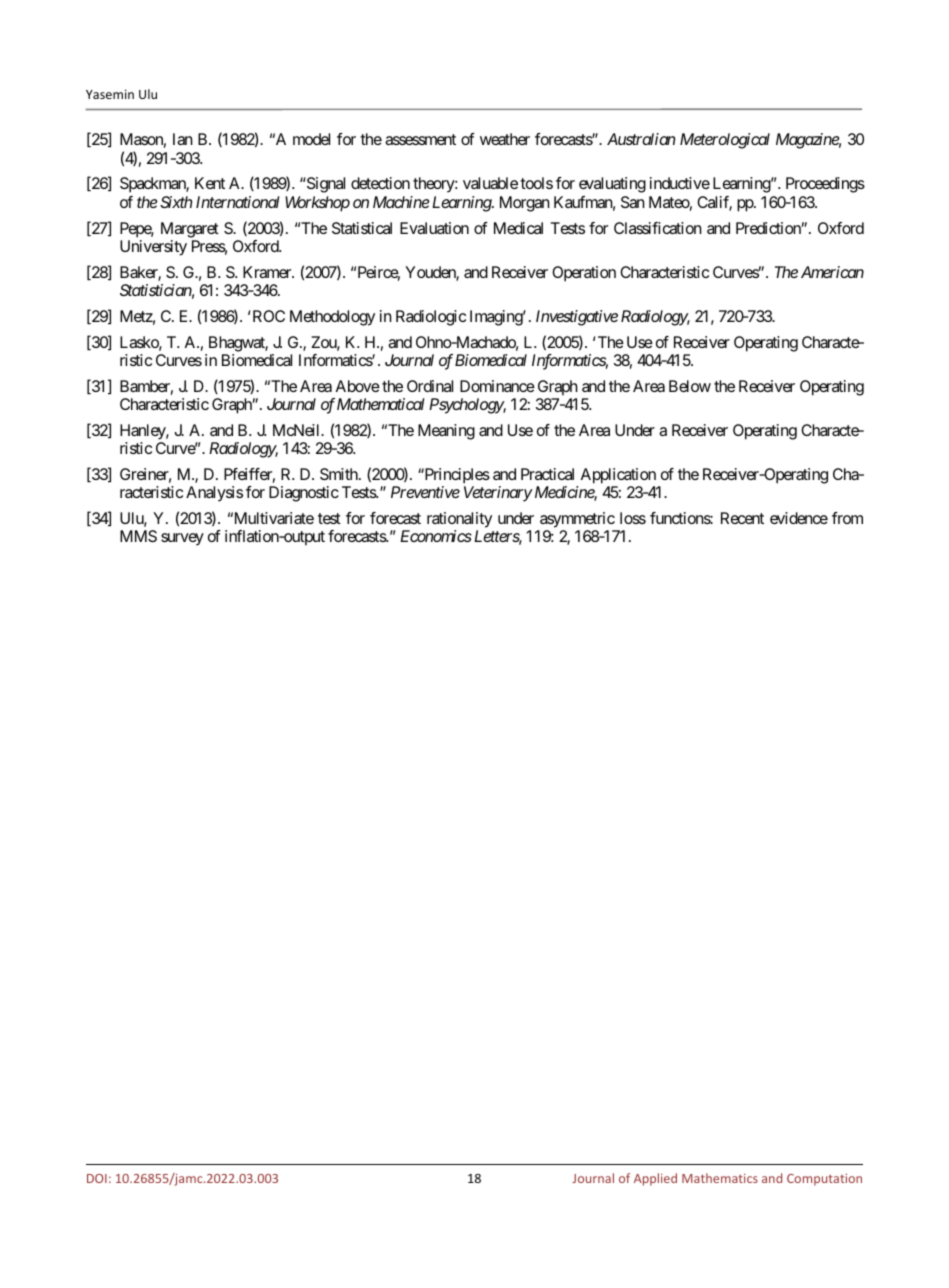 The height and width of the screenshot is (1288, 949). Describe the element at coordinates (97, 1178) in the screenshot. I see `DOI` at that location.
